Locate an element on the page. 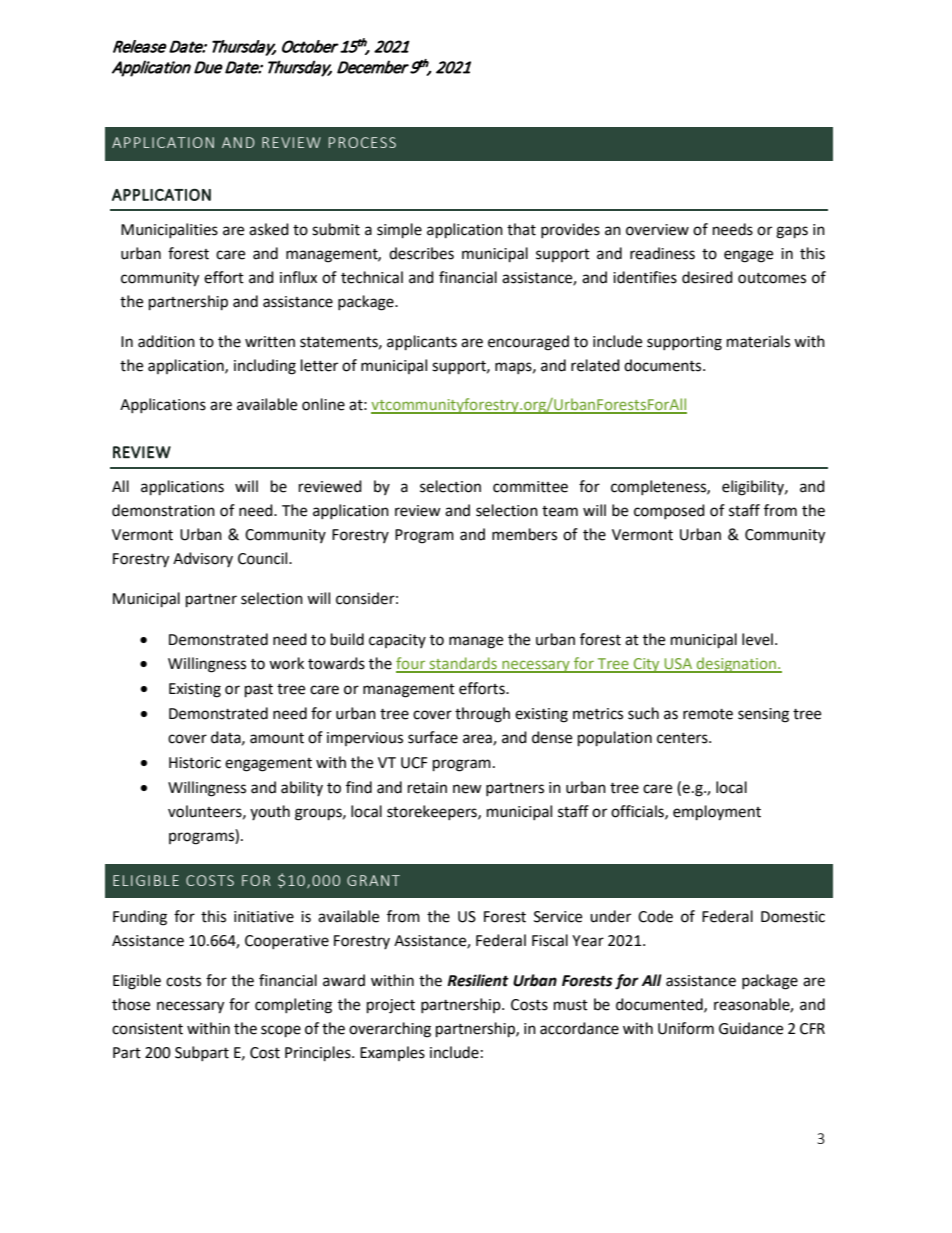 Image resolution: width=952 pixels, height=1233 pixels. composed is located at coordinates (669, 511).
